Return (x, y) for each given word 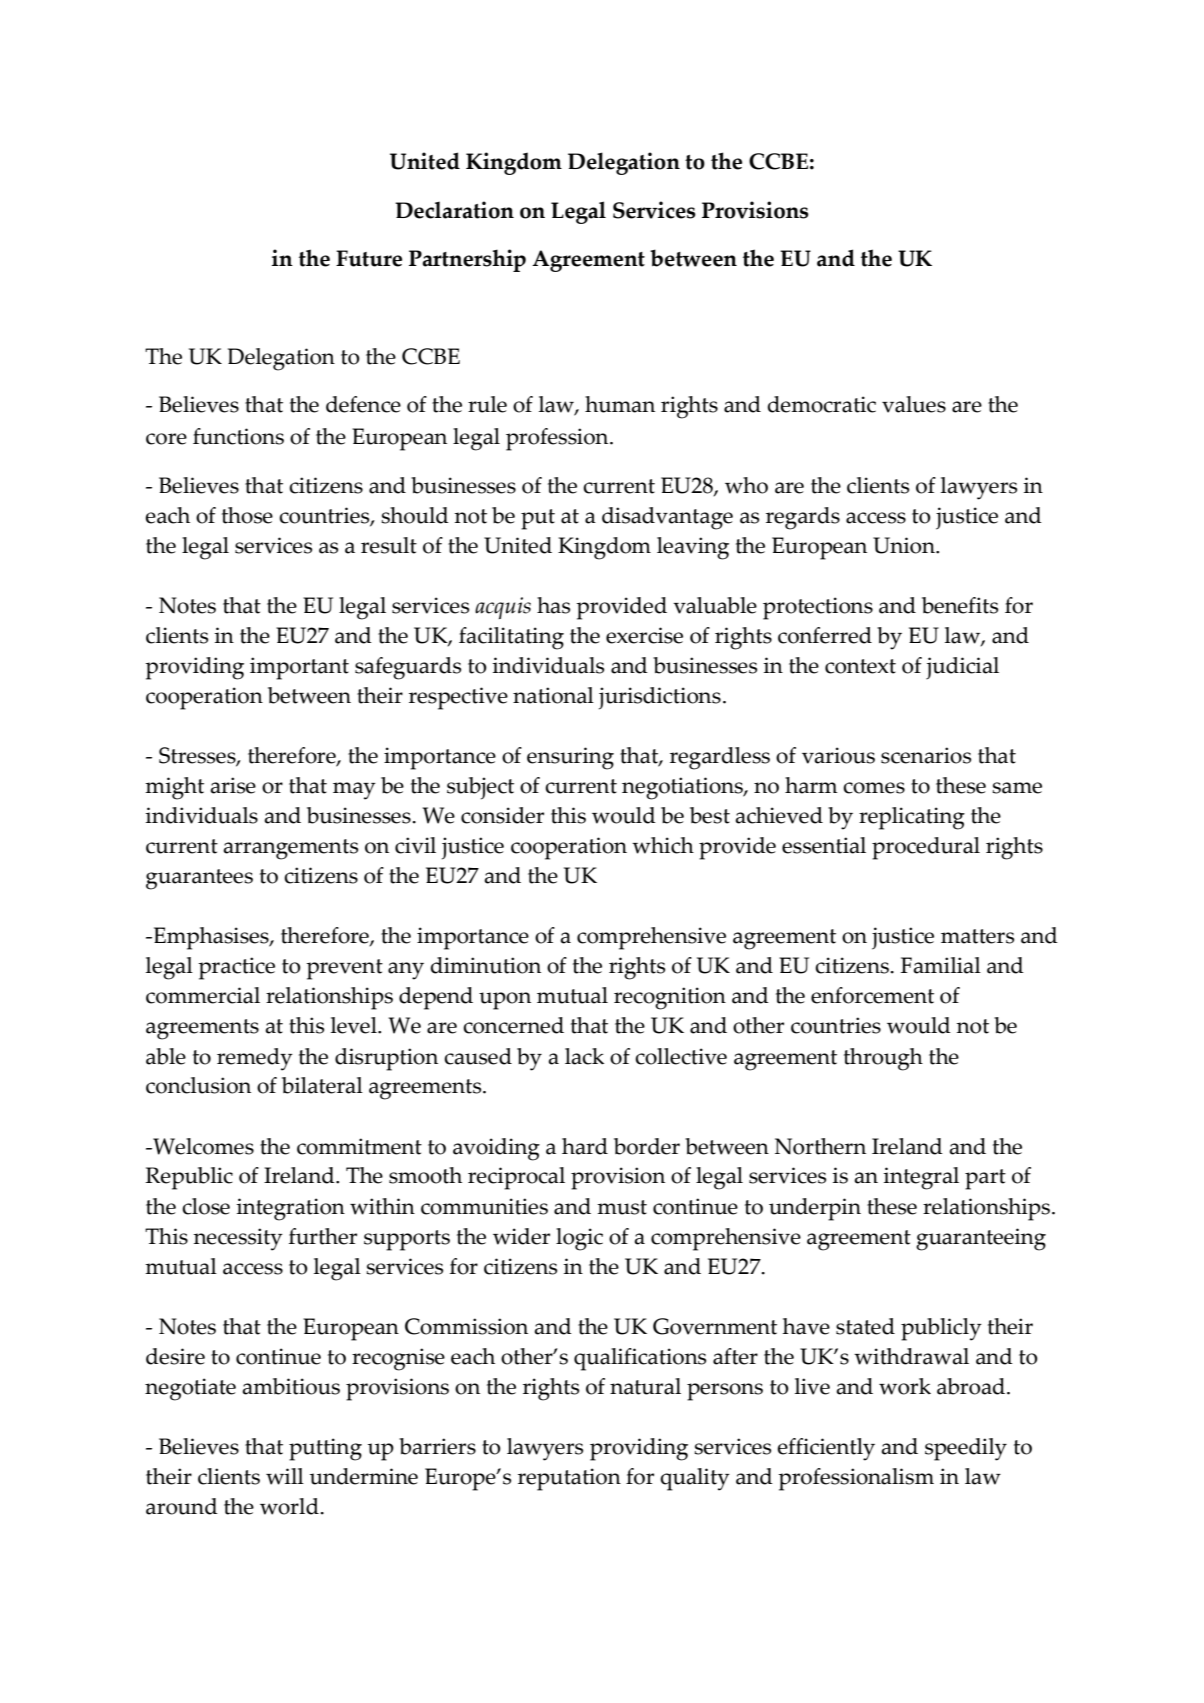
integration (290, 1209)
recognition (670, 998)
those (247, 515)
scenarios (926, 755)
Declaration (454, 210)
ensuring (570, 758)
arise (233, 785)
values (914, 404)
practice (236, 968)
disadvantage (667, 518)
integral (921, 1178)
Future (369, 258)
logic (579, 1239)
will (285, 1476)
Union (905, 545)
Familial (941, 965)
